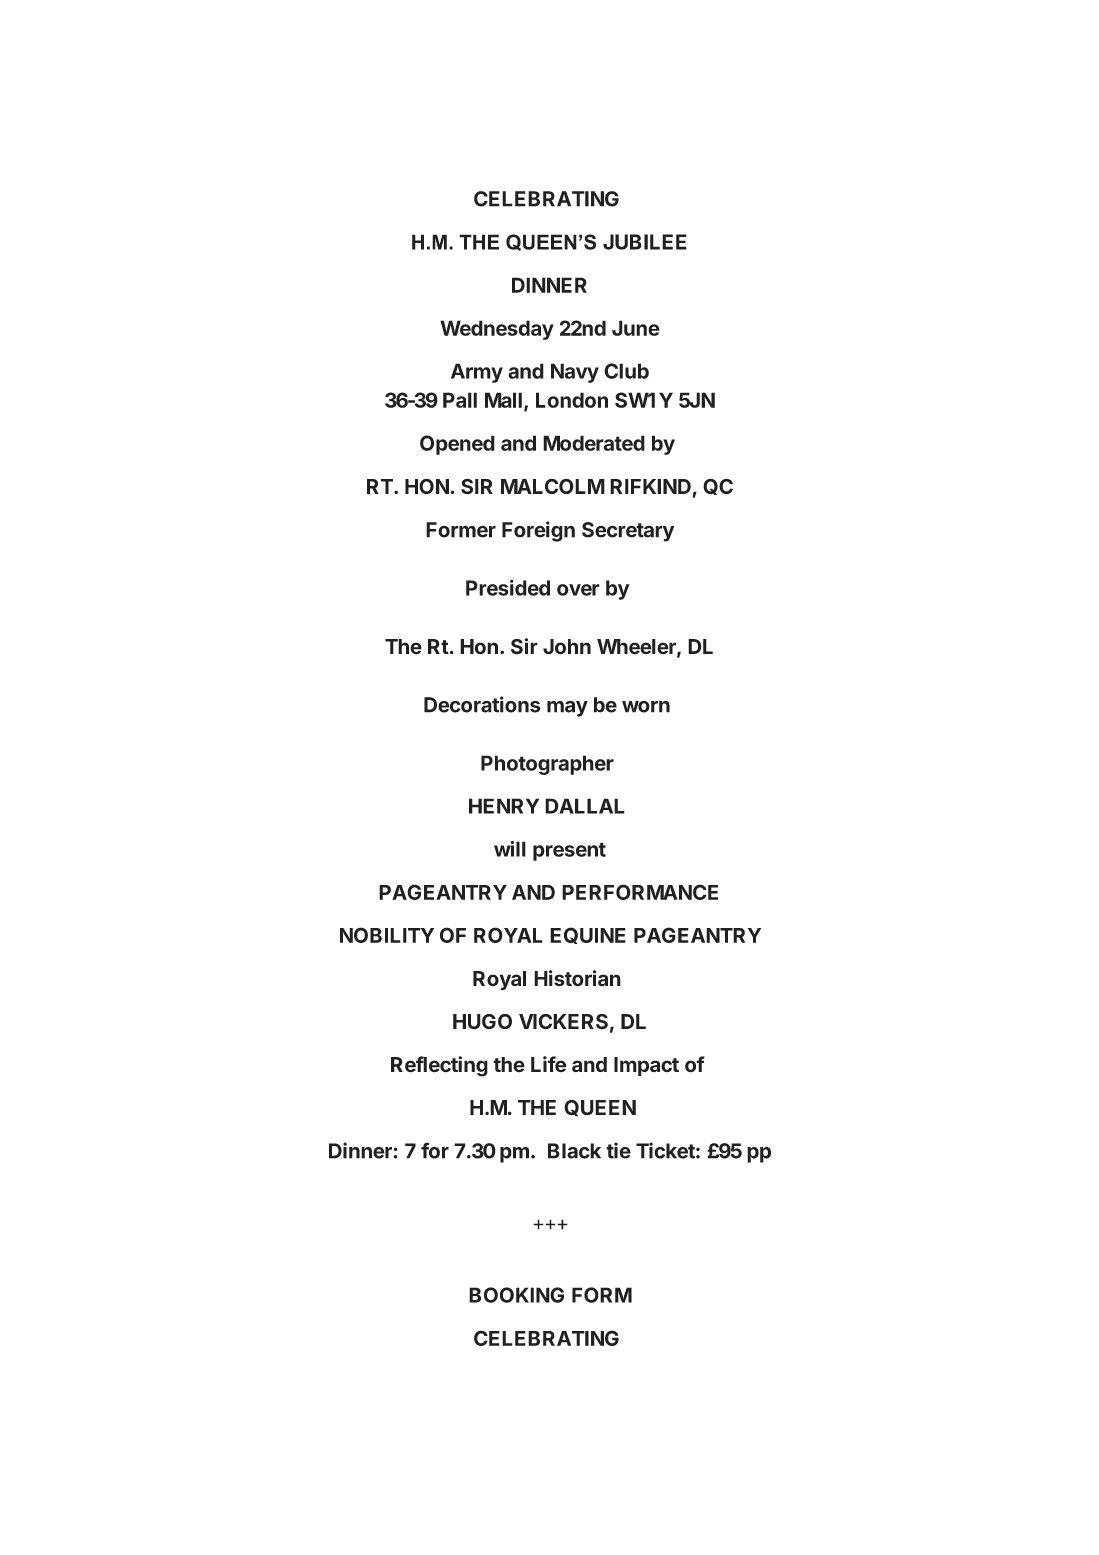  Describe the element at coordinates (439, 1066) in the page. I see `Reflecting` at that location.
